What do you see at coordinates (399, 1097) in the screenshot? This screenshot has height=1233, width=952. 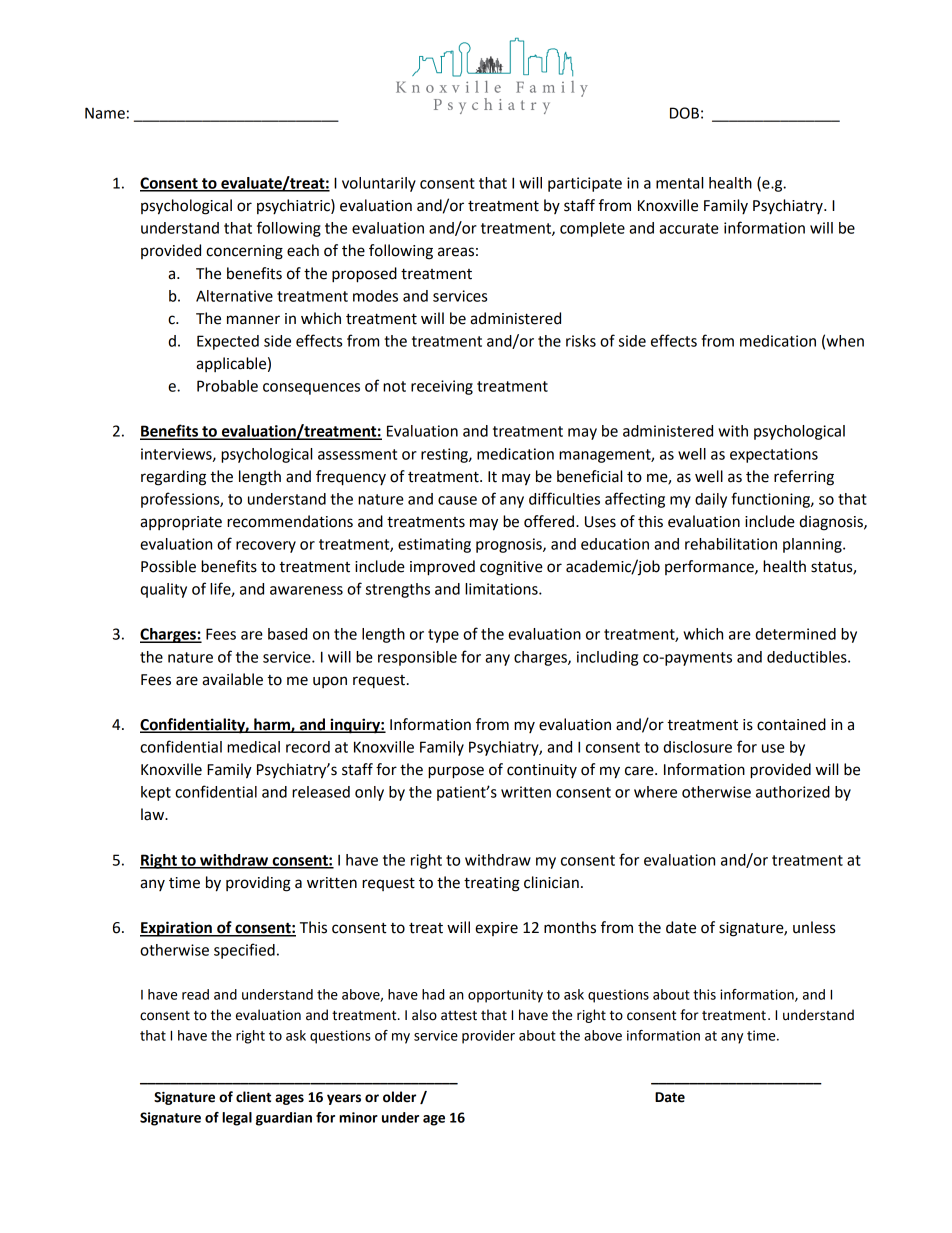 I see `older` at bounding box center [399, 1097].
